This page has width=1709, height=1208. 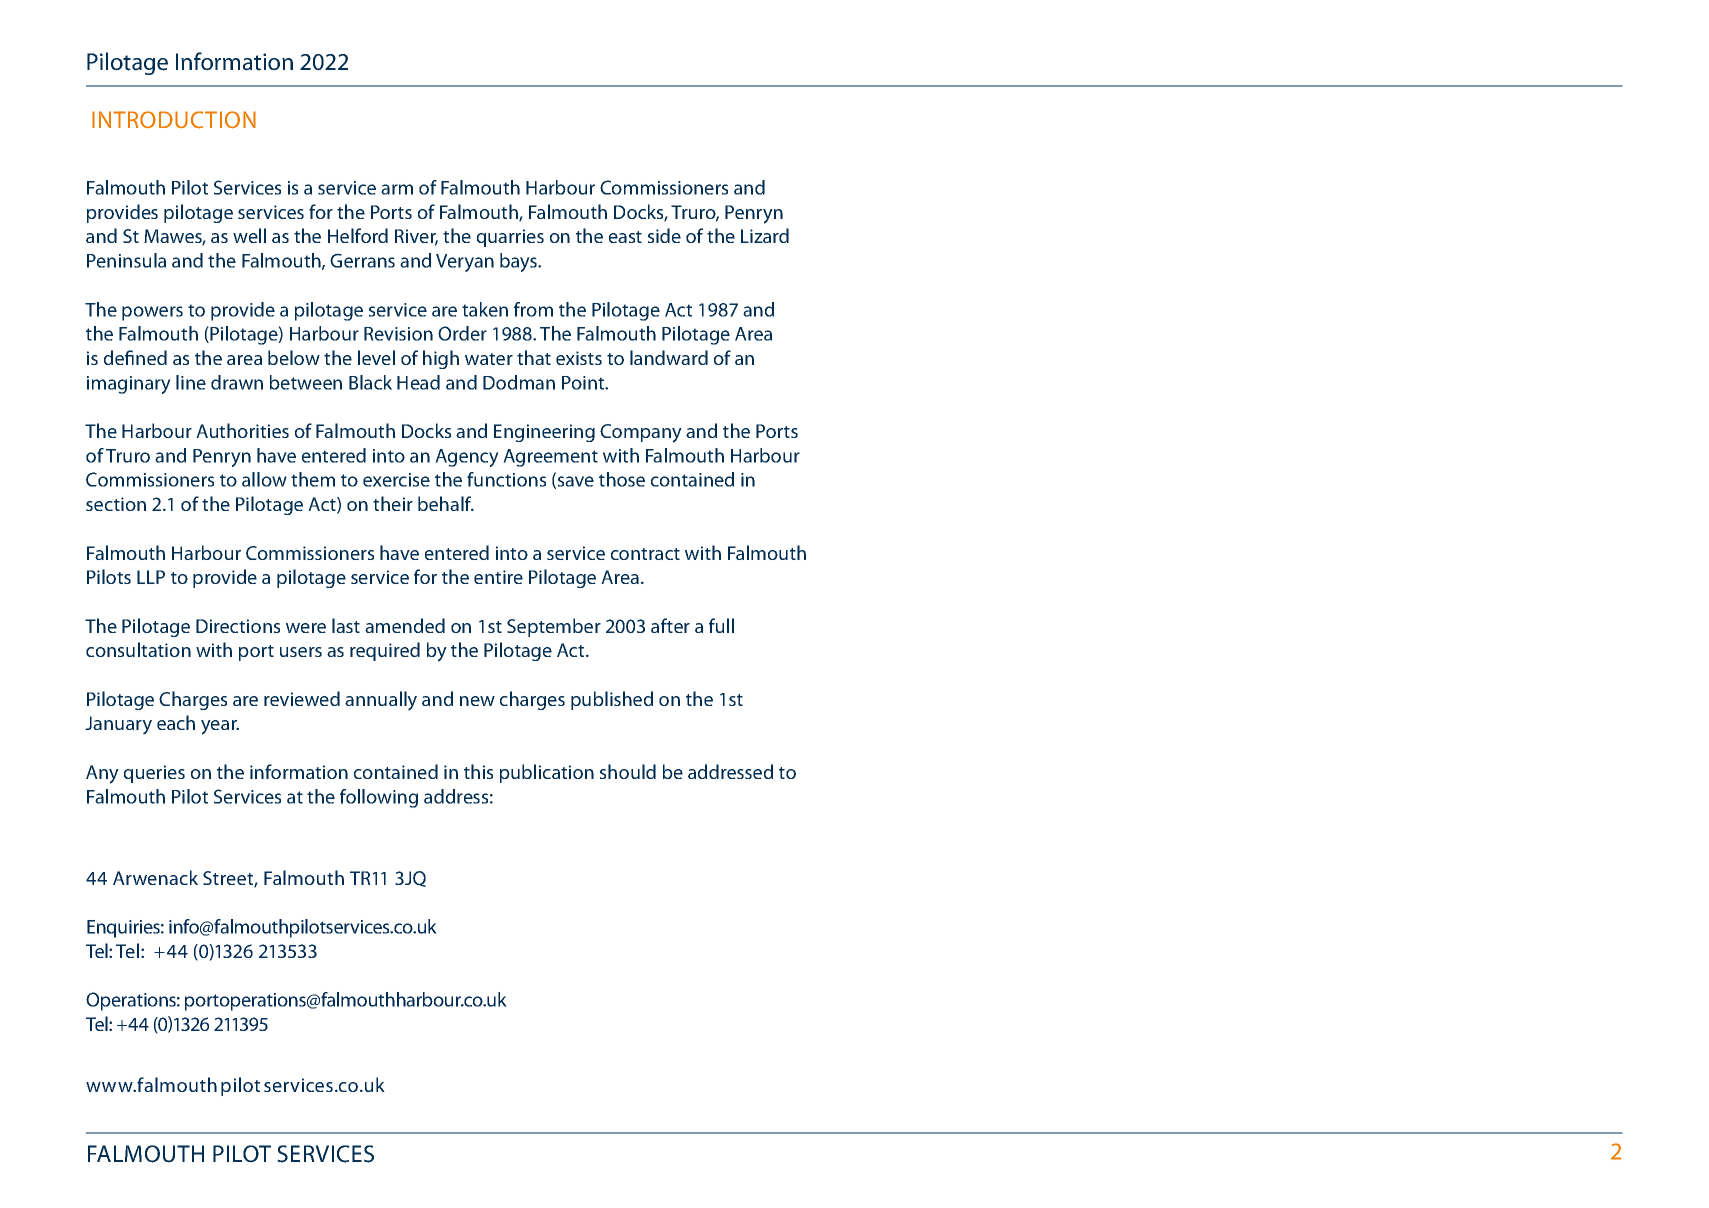 What do you see at coordinates (441, 359) in the page?
I see `high` at bounding box center [441, 359].
